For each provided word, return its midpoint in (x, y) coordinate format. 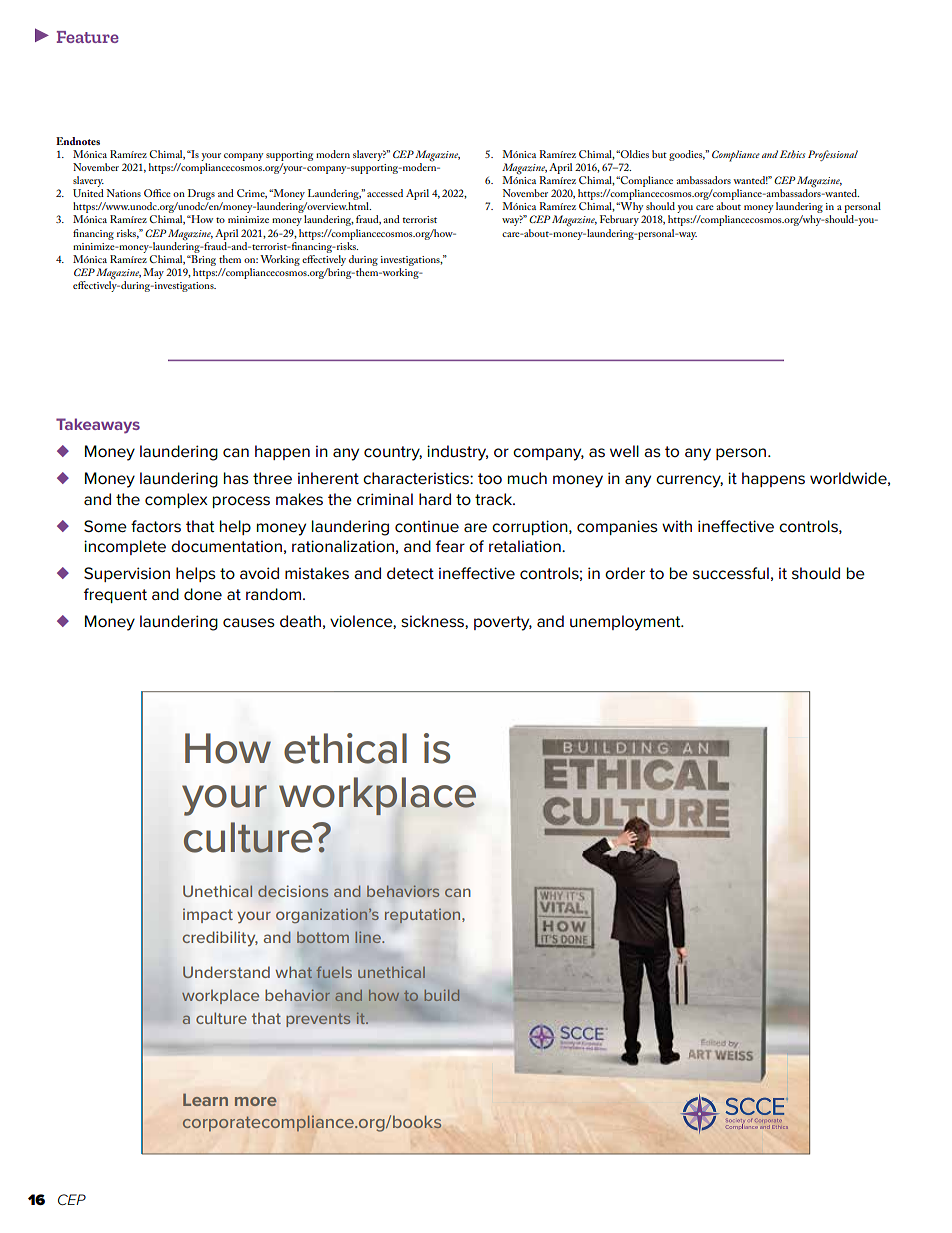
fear (450, 546)
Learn (205, 1099)
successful (731, 573)
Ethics (792, 154)
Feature (88, 37)
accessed (385, 193)
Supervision (127, 574)
